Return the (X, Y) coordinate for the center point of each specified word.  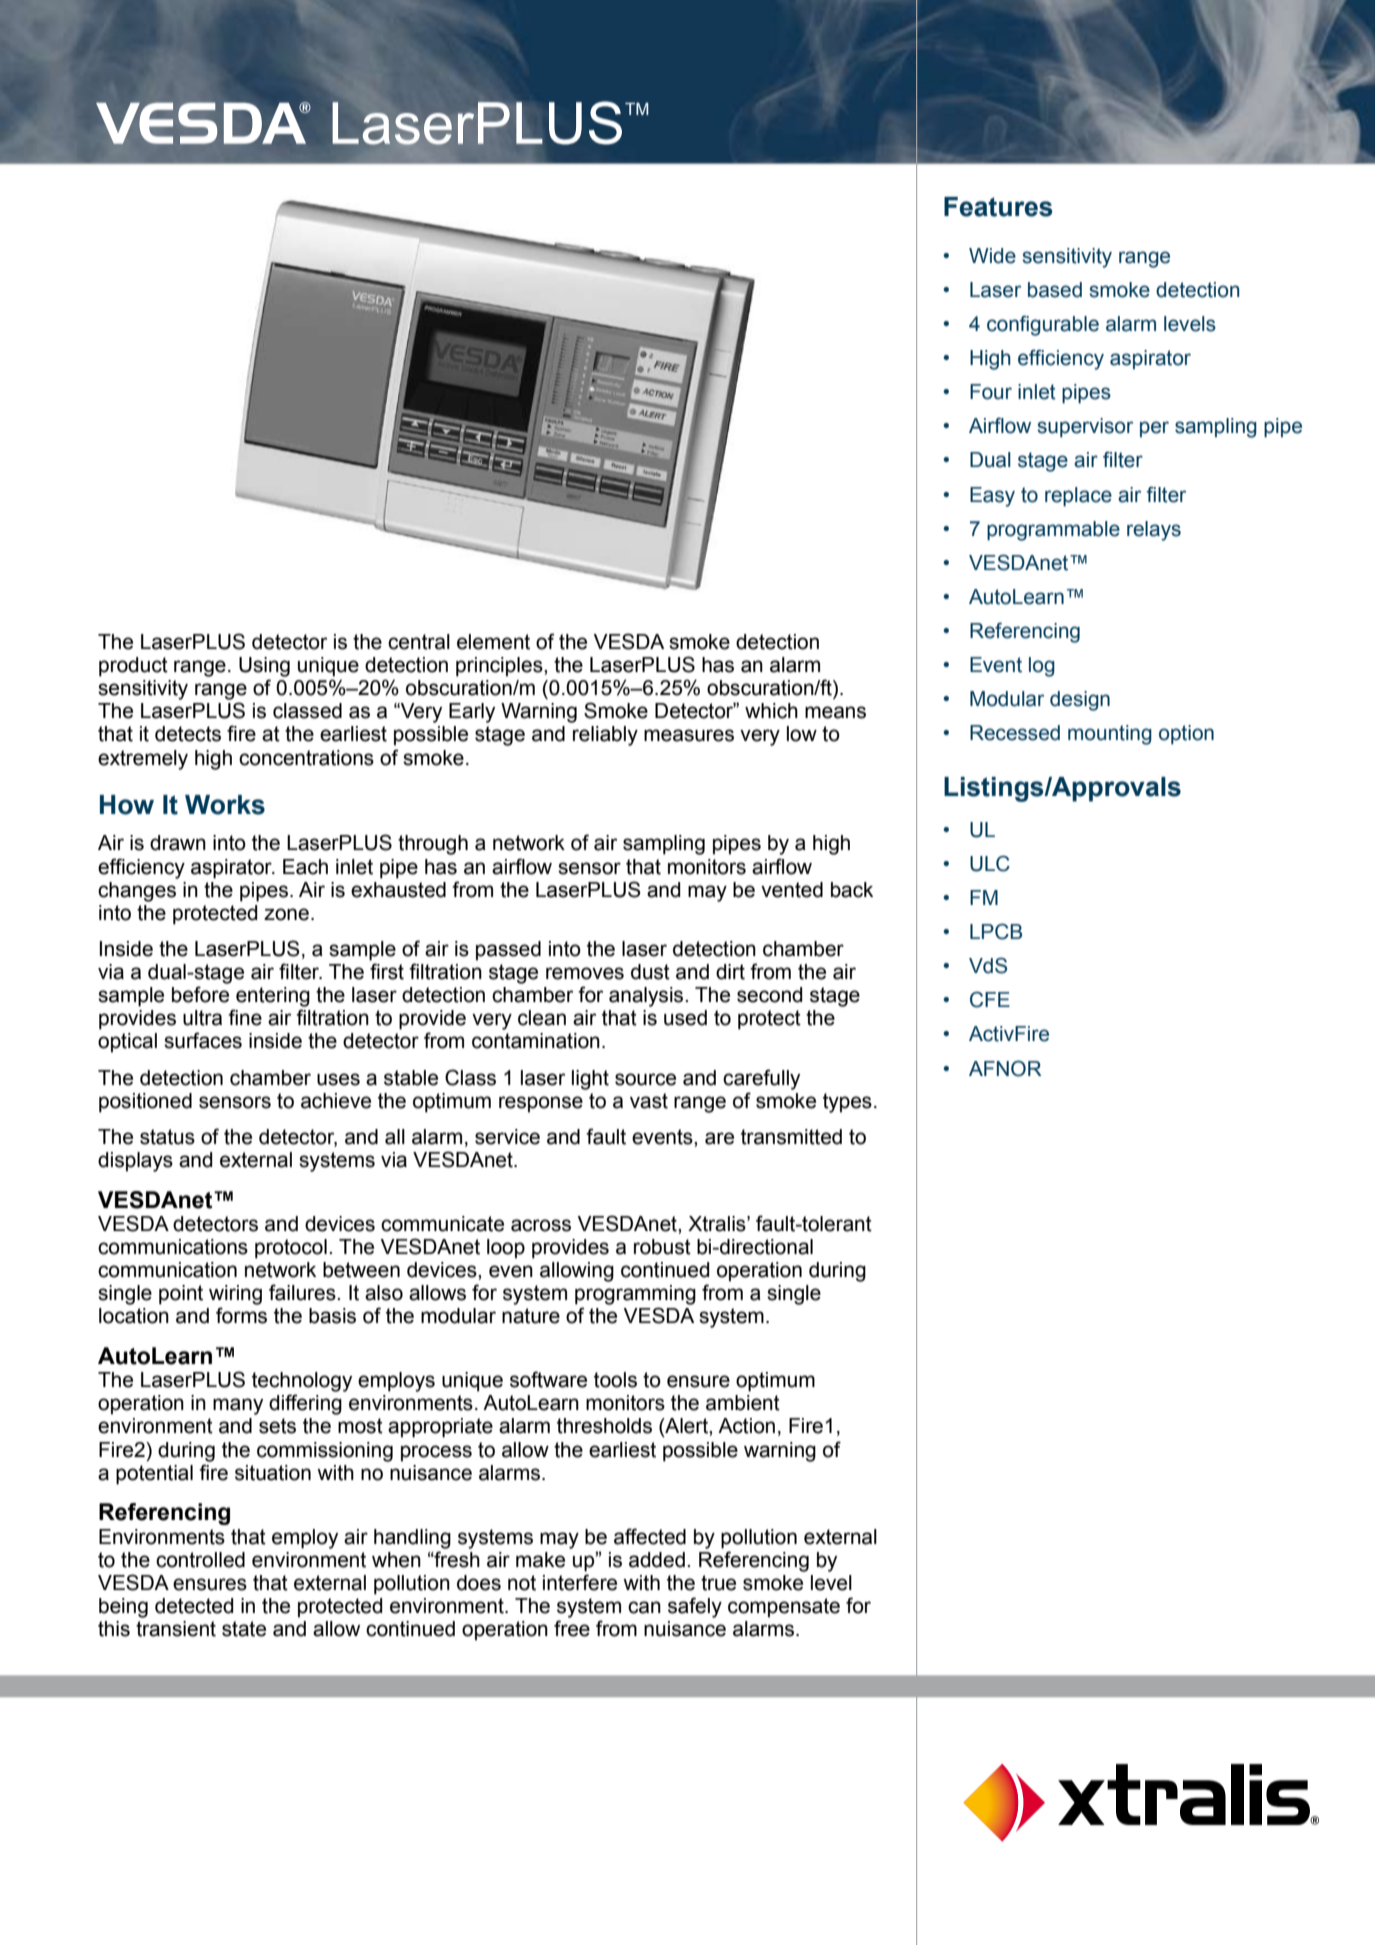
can (644, 1607)
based (1055, 290)
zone (286, 914)
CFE (990, 999)
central (419, 642)
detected (194, 1606)
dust (650, 972)
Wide (992, 256)
